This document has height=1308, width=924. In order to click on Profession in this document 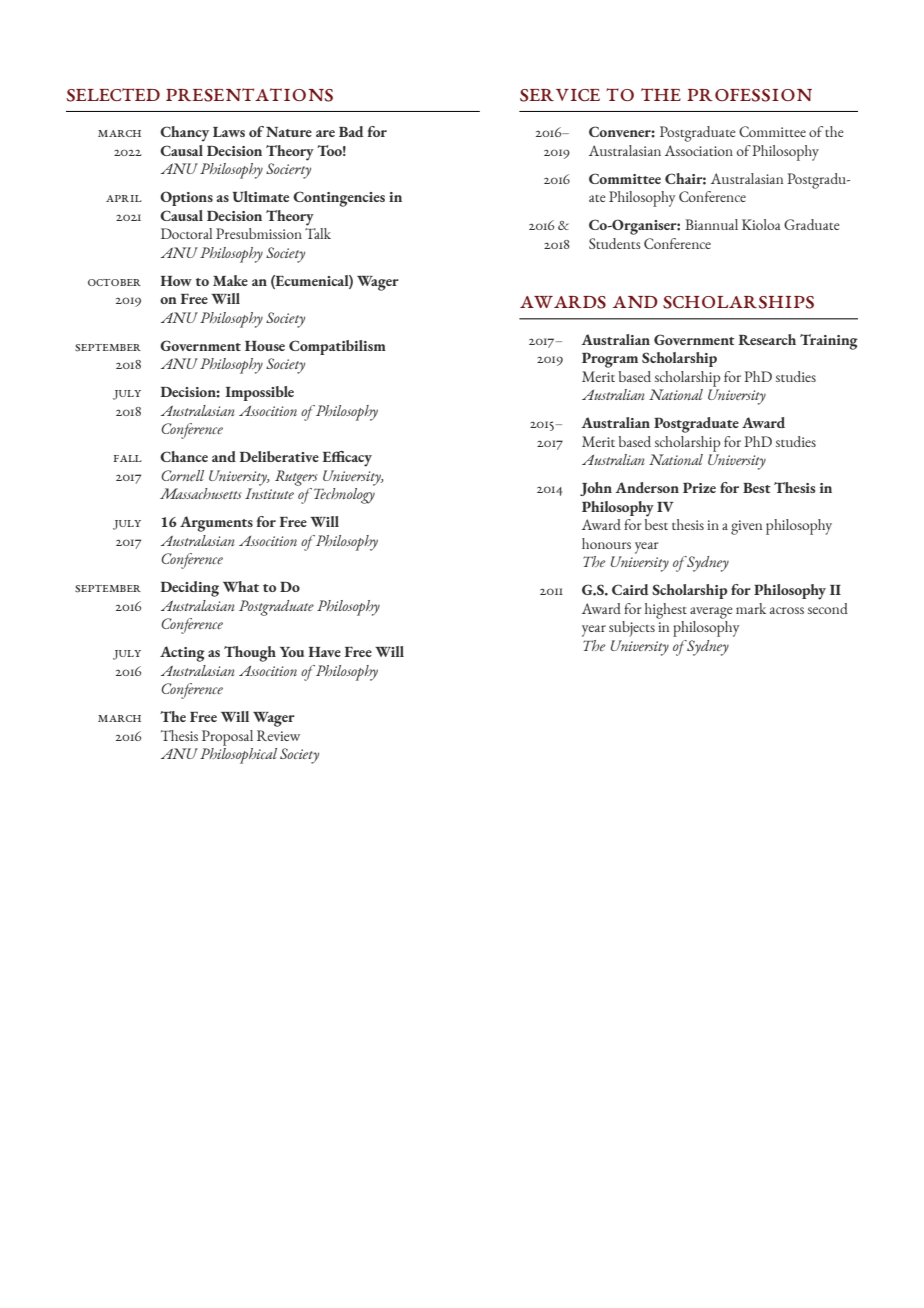, I will do `click(749, 95)`.
